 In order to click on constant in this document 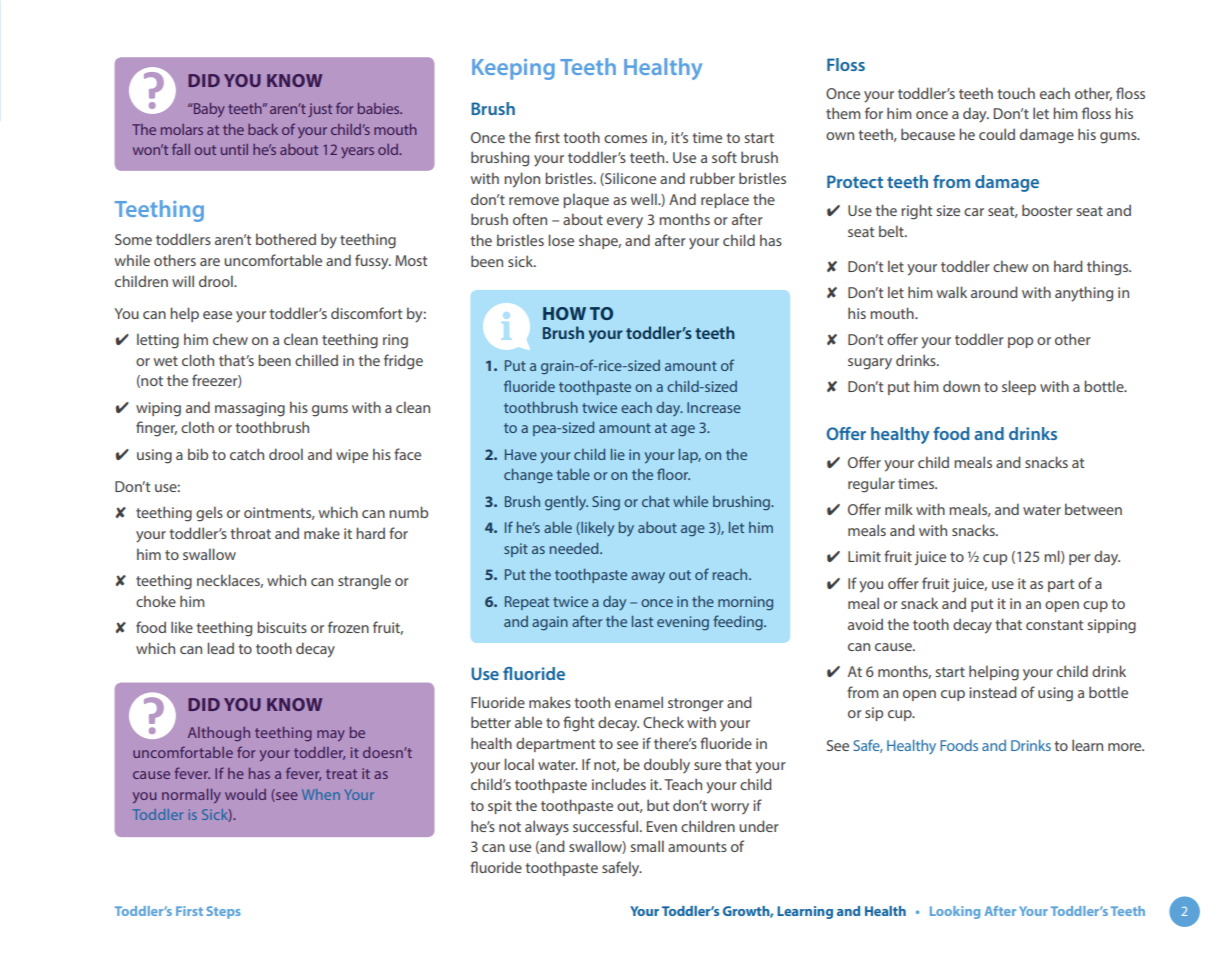, I will do `click(1054, 625)`.
